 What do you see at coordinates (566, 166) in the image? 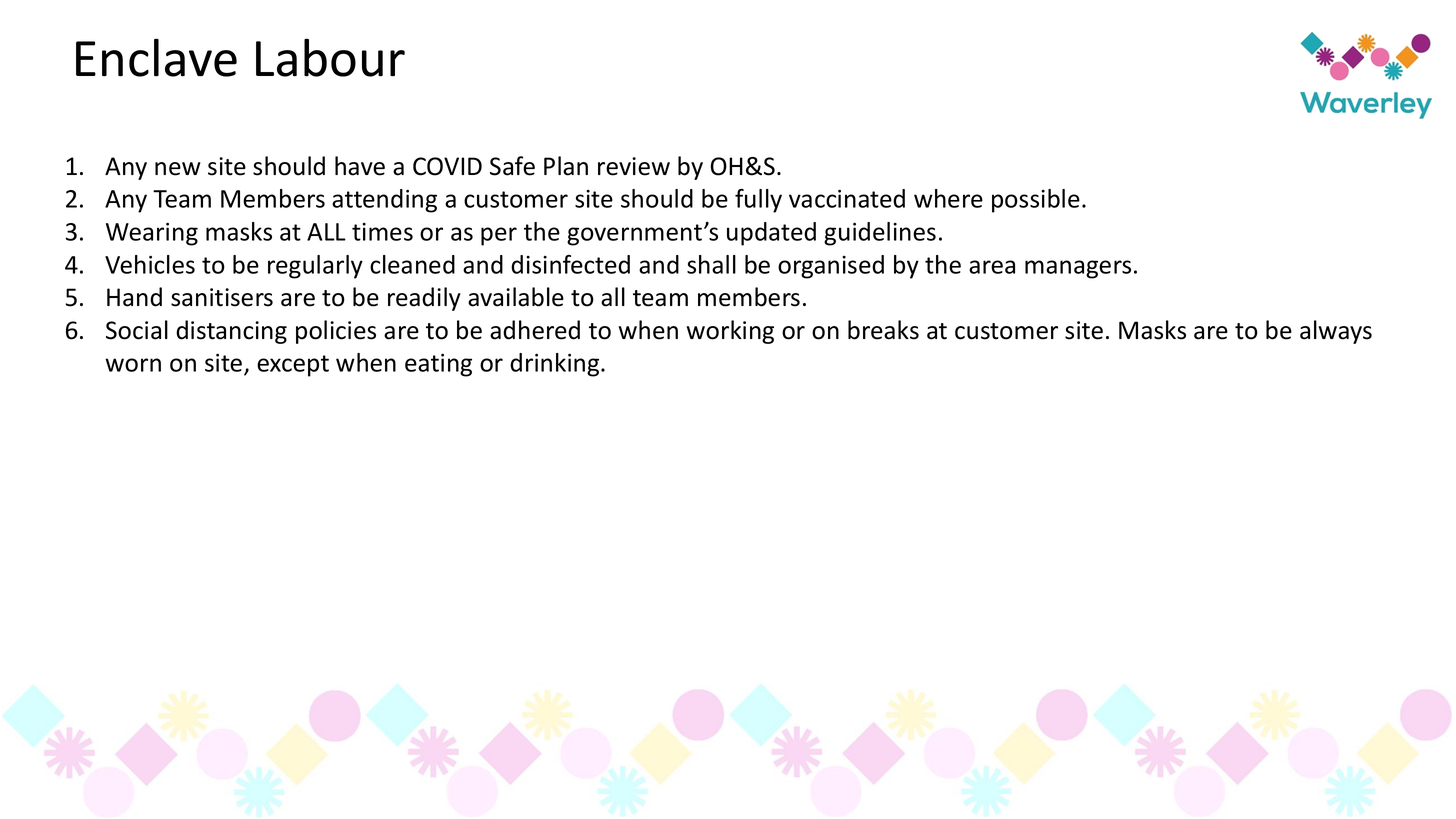
I see `Plan` at bounding box center [566, 166].
